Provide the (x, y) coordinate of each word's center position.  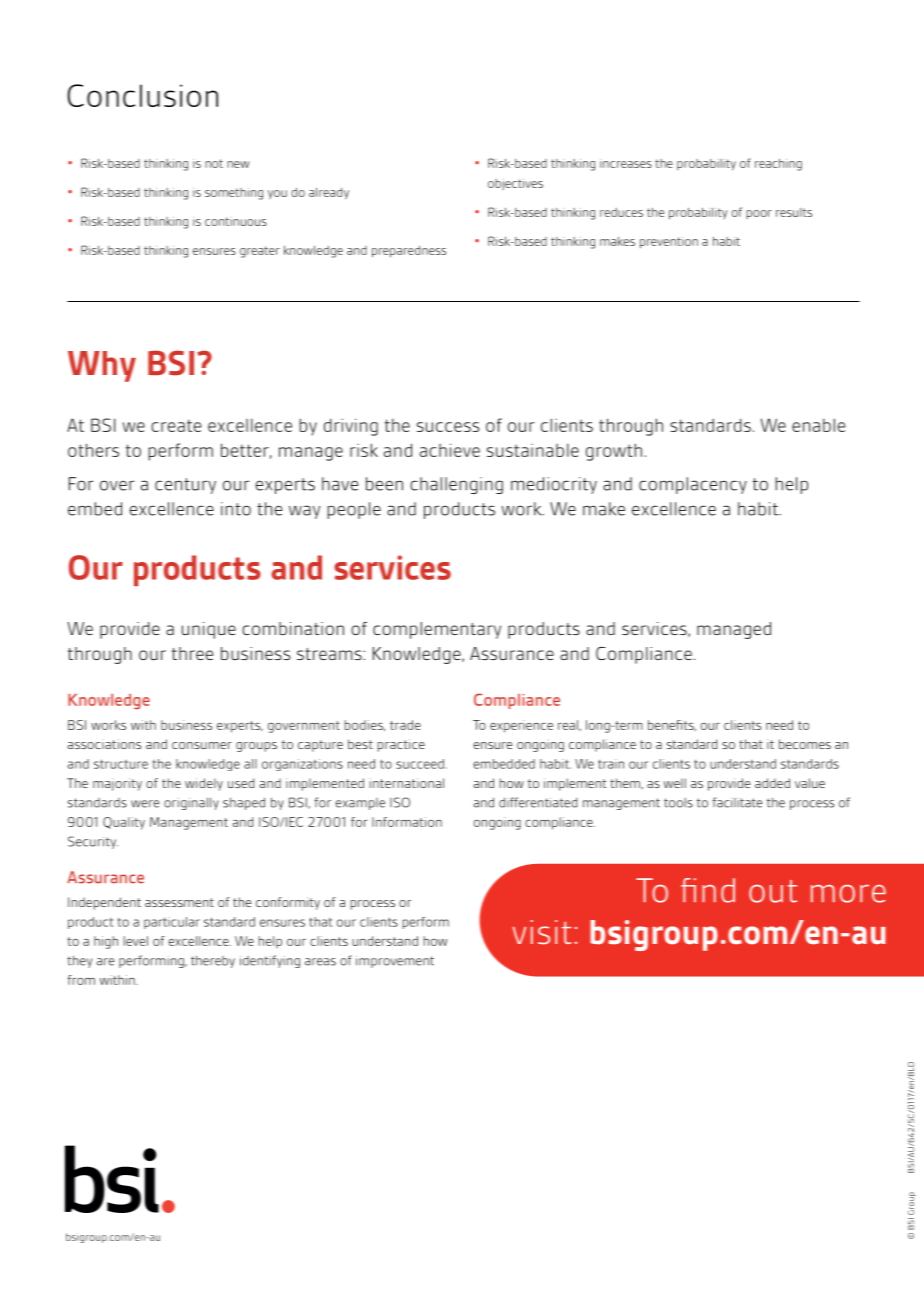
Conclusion (142, 95)
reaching (778, 165)
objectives (515, 184)
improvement (395, 962)
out (773, 891)
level (136, 941)
